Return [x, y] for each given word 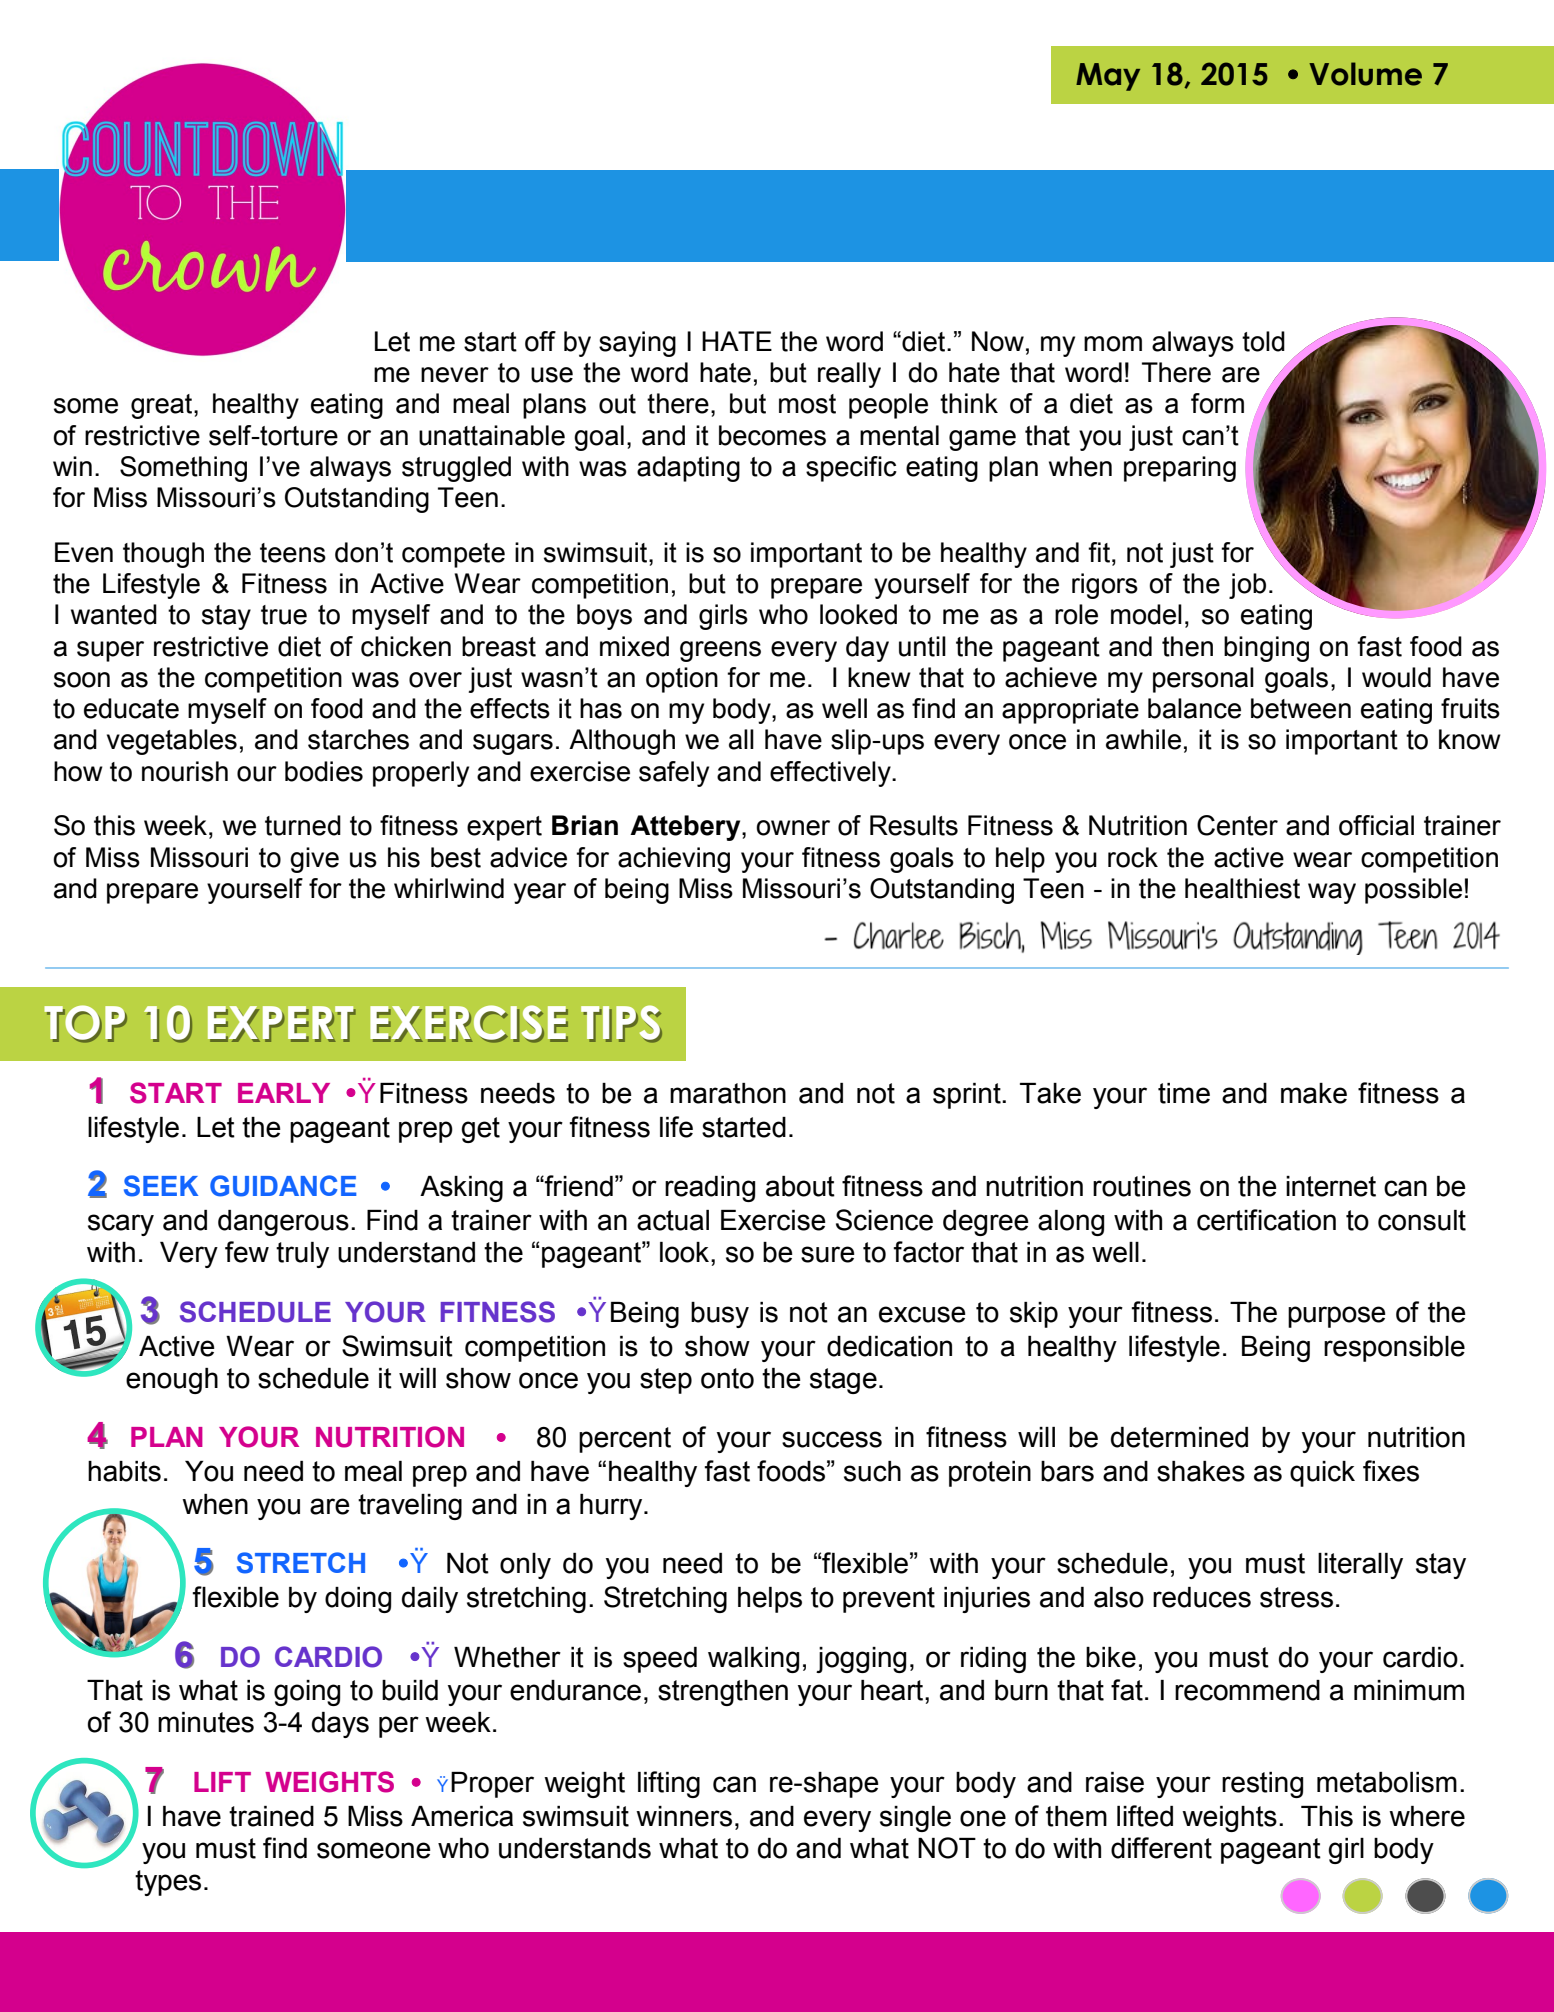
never [455, 375]
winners [684, 1816]
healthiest [1242, 888]
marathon [728, 1093]
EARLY [284, 1093]
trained [271, 1816]
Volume [1365, 74]
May [1108, 77]
